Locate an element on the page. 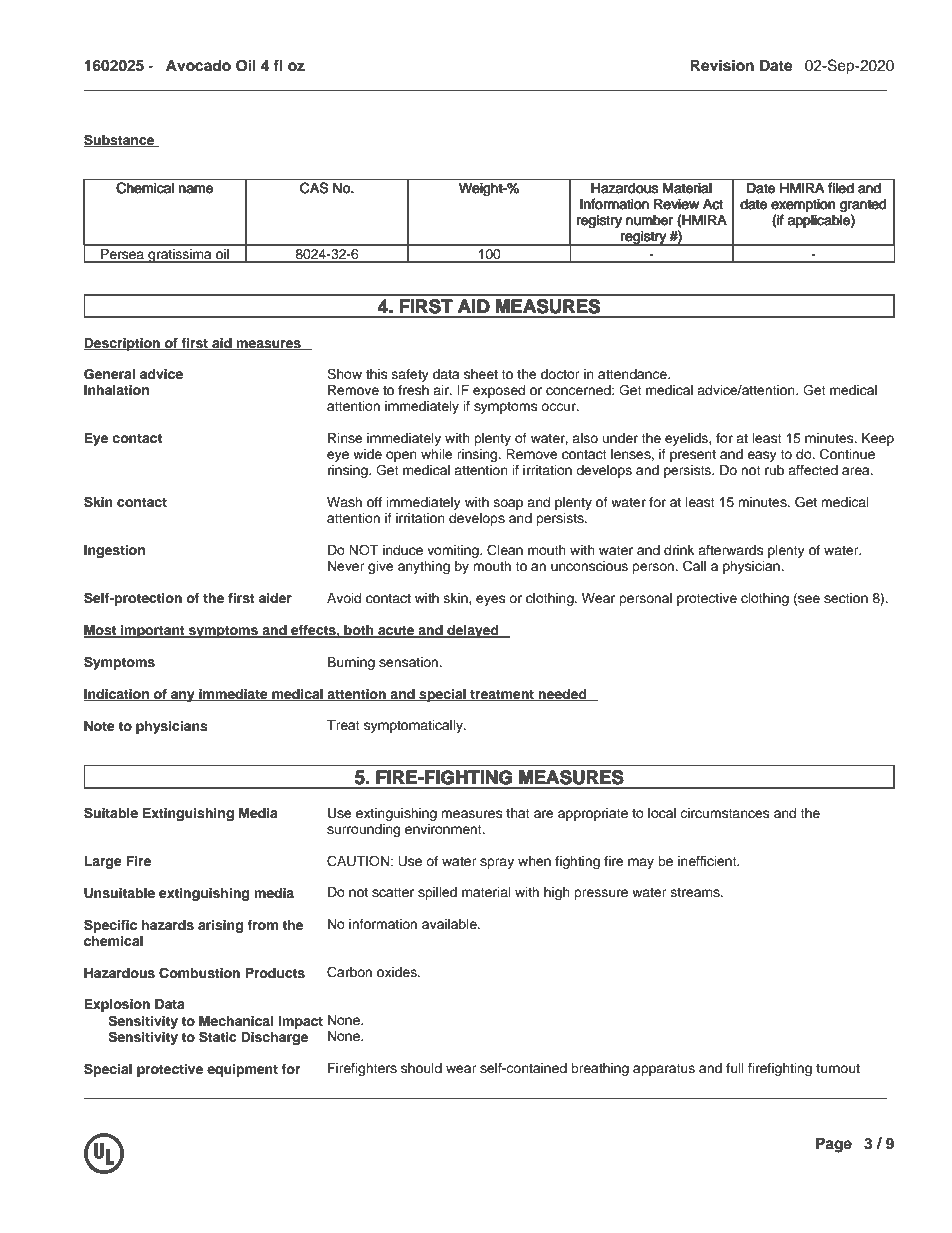 This document has height=1233, width=952. Revision is located at coordinates (722, 65).
